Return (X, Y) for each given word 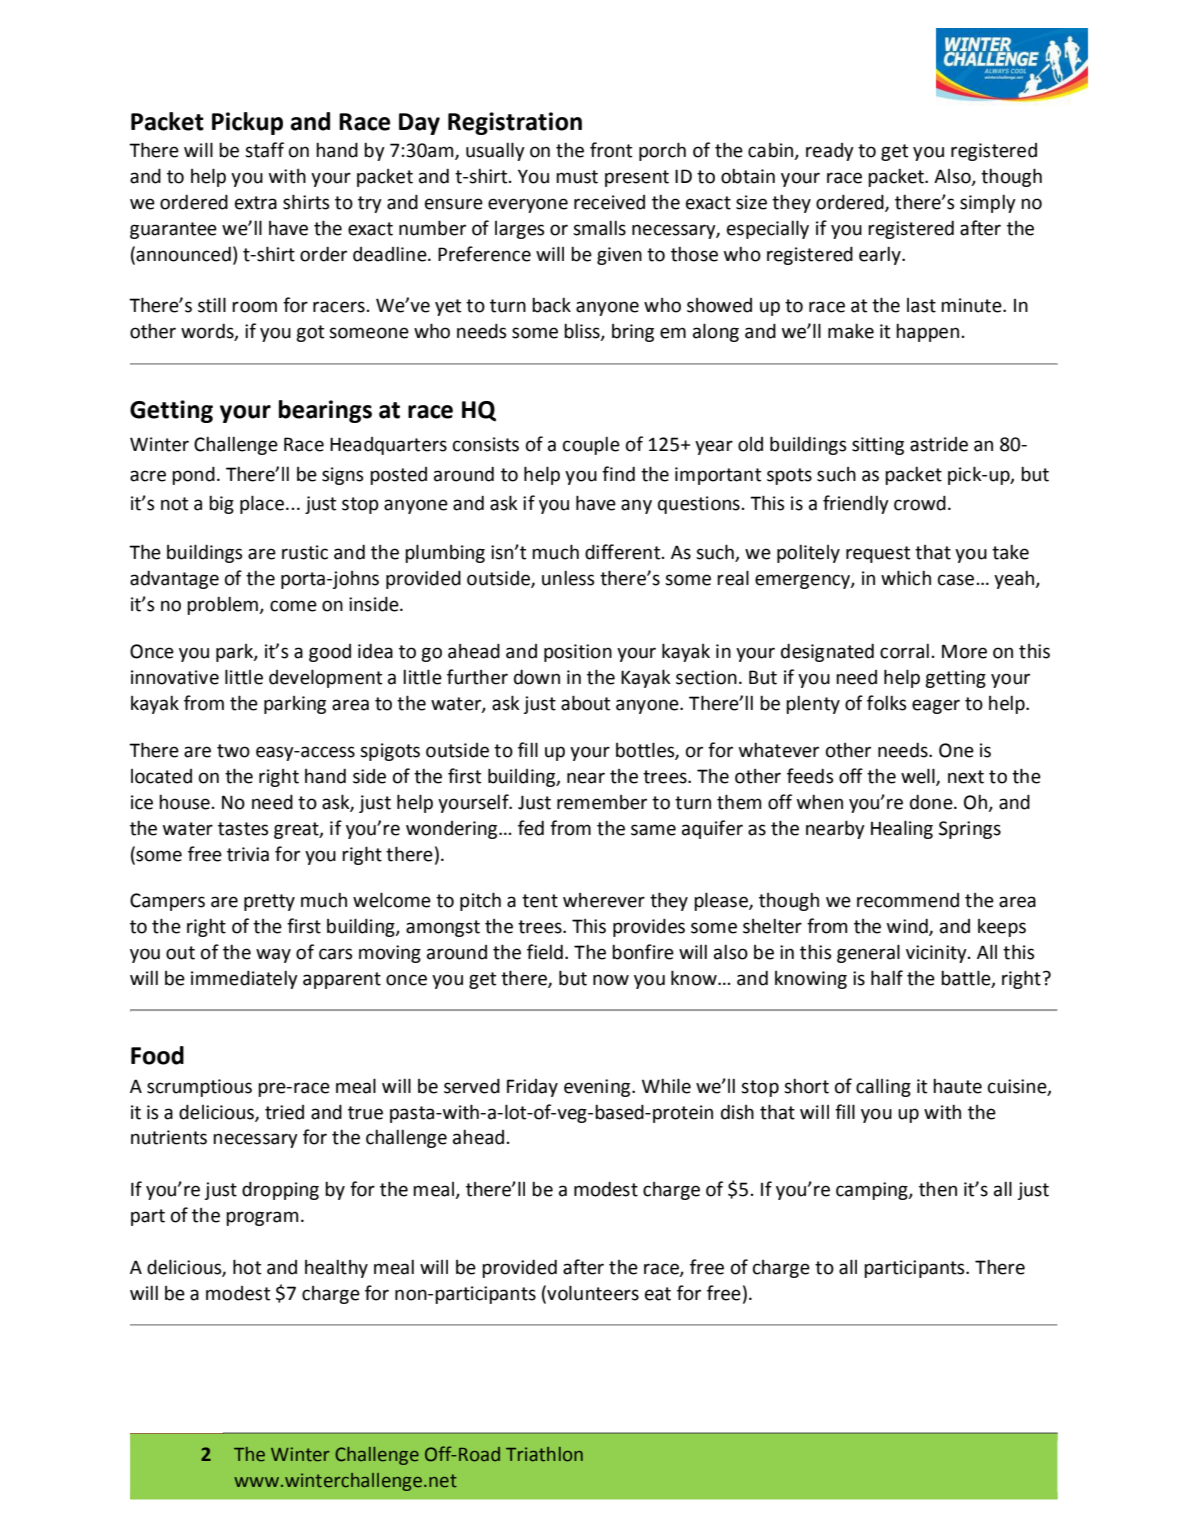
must (577, 177)
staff (264, 150)
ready (830, 152)
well (919, 776)
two (233, 751)
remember (602, 802)
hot (247, 1267)
